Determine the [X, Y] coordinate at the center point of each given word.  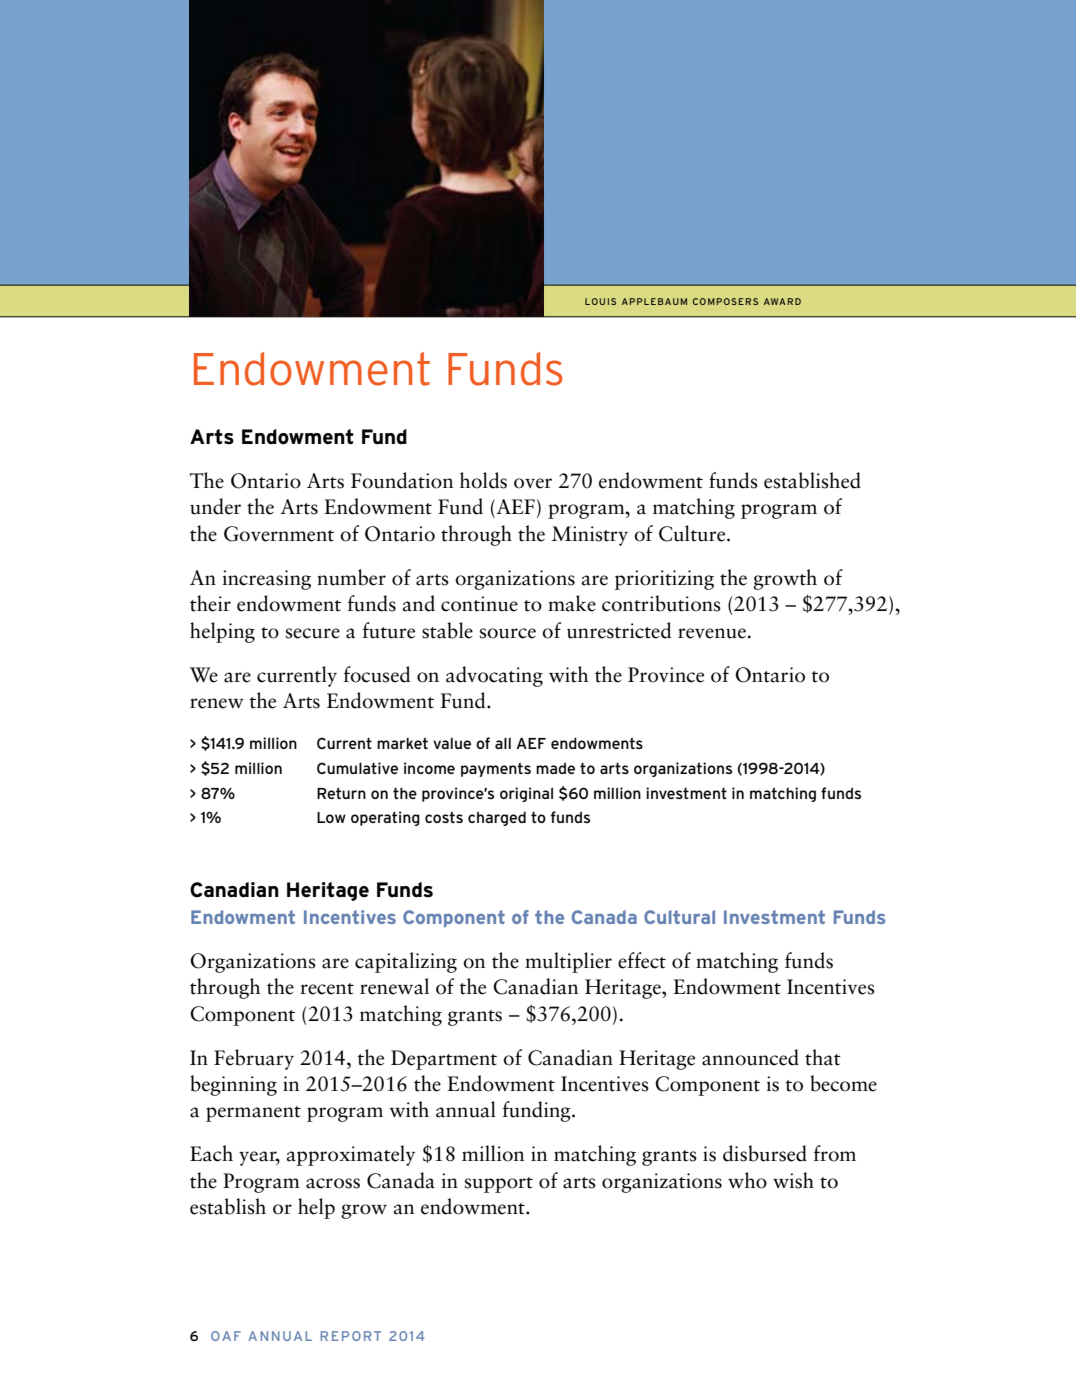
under [215, 506]
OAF [226, 1336]
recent [327, 989]
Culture [693, 533]
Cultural [679, 917]
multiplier [568, 962]
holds [483, 480]
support [499, 1185]
